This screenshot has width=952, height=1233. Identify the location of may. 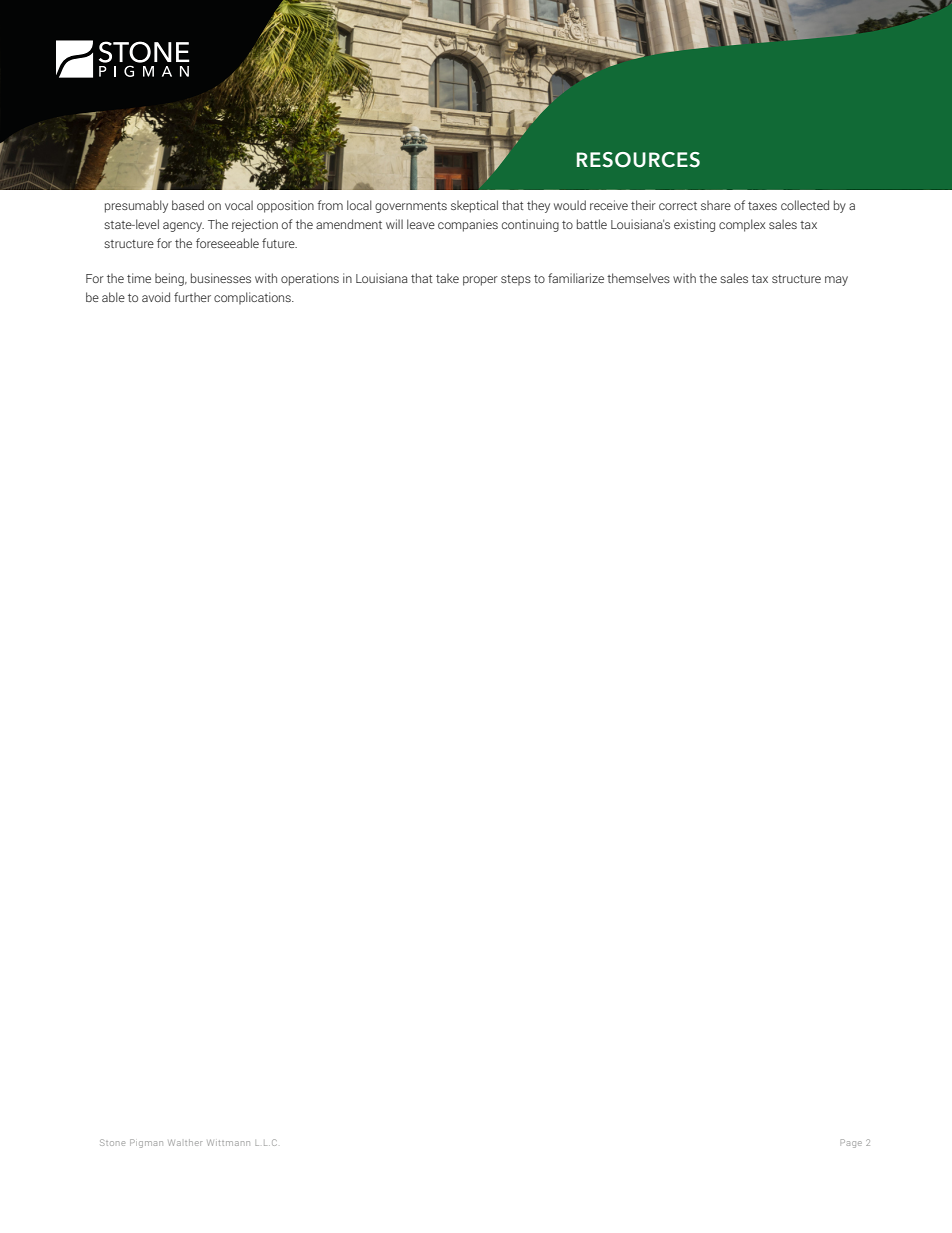
(836, 281).
